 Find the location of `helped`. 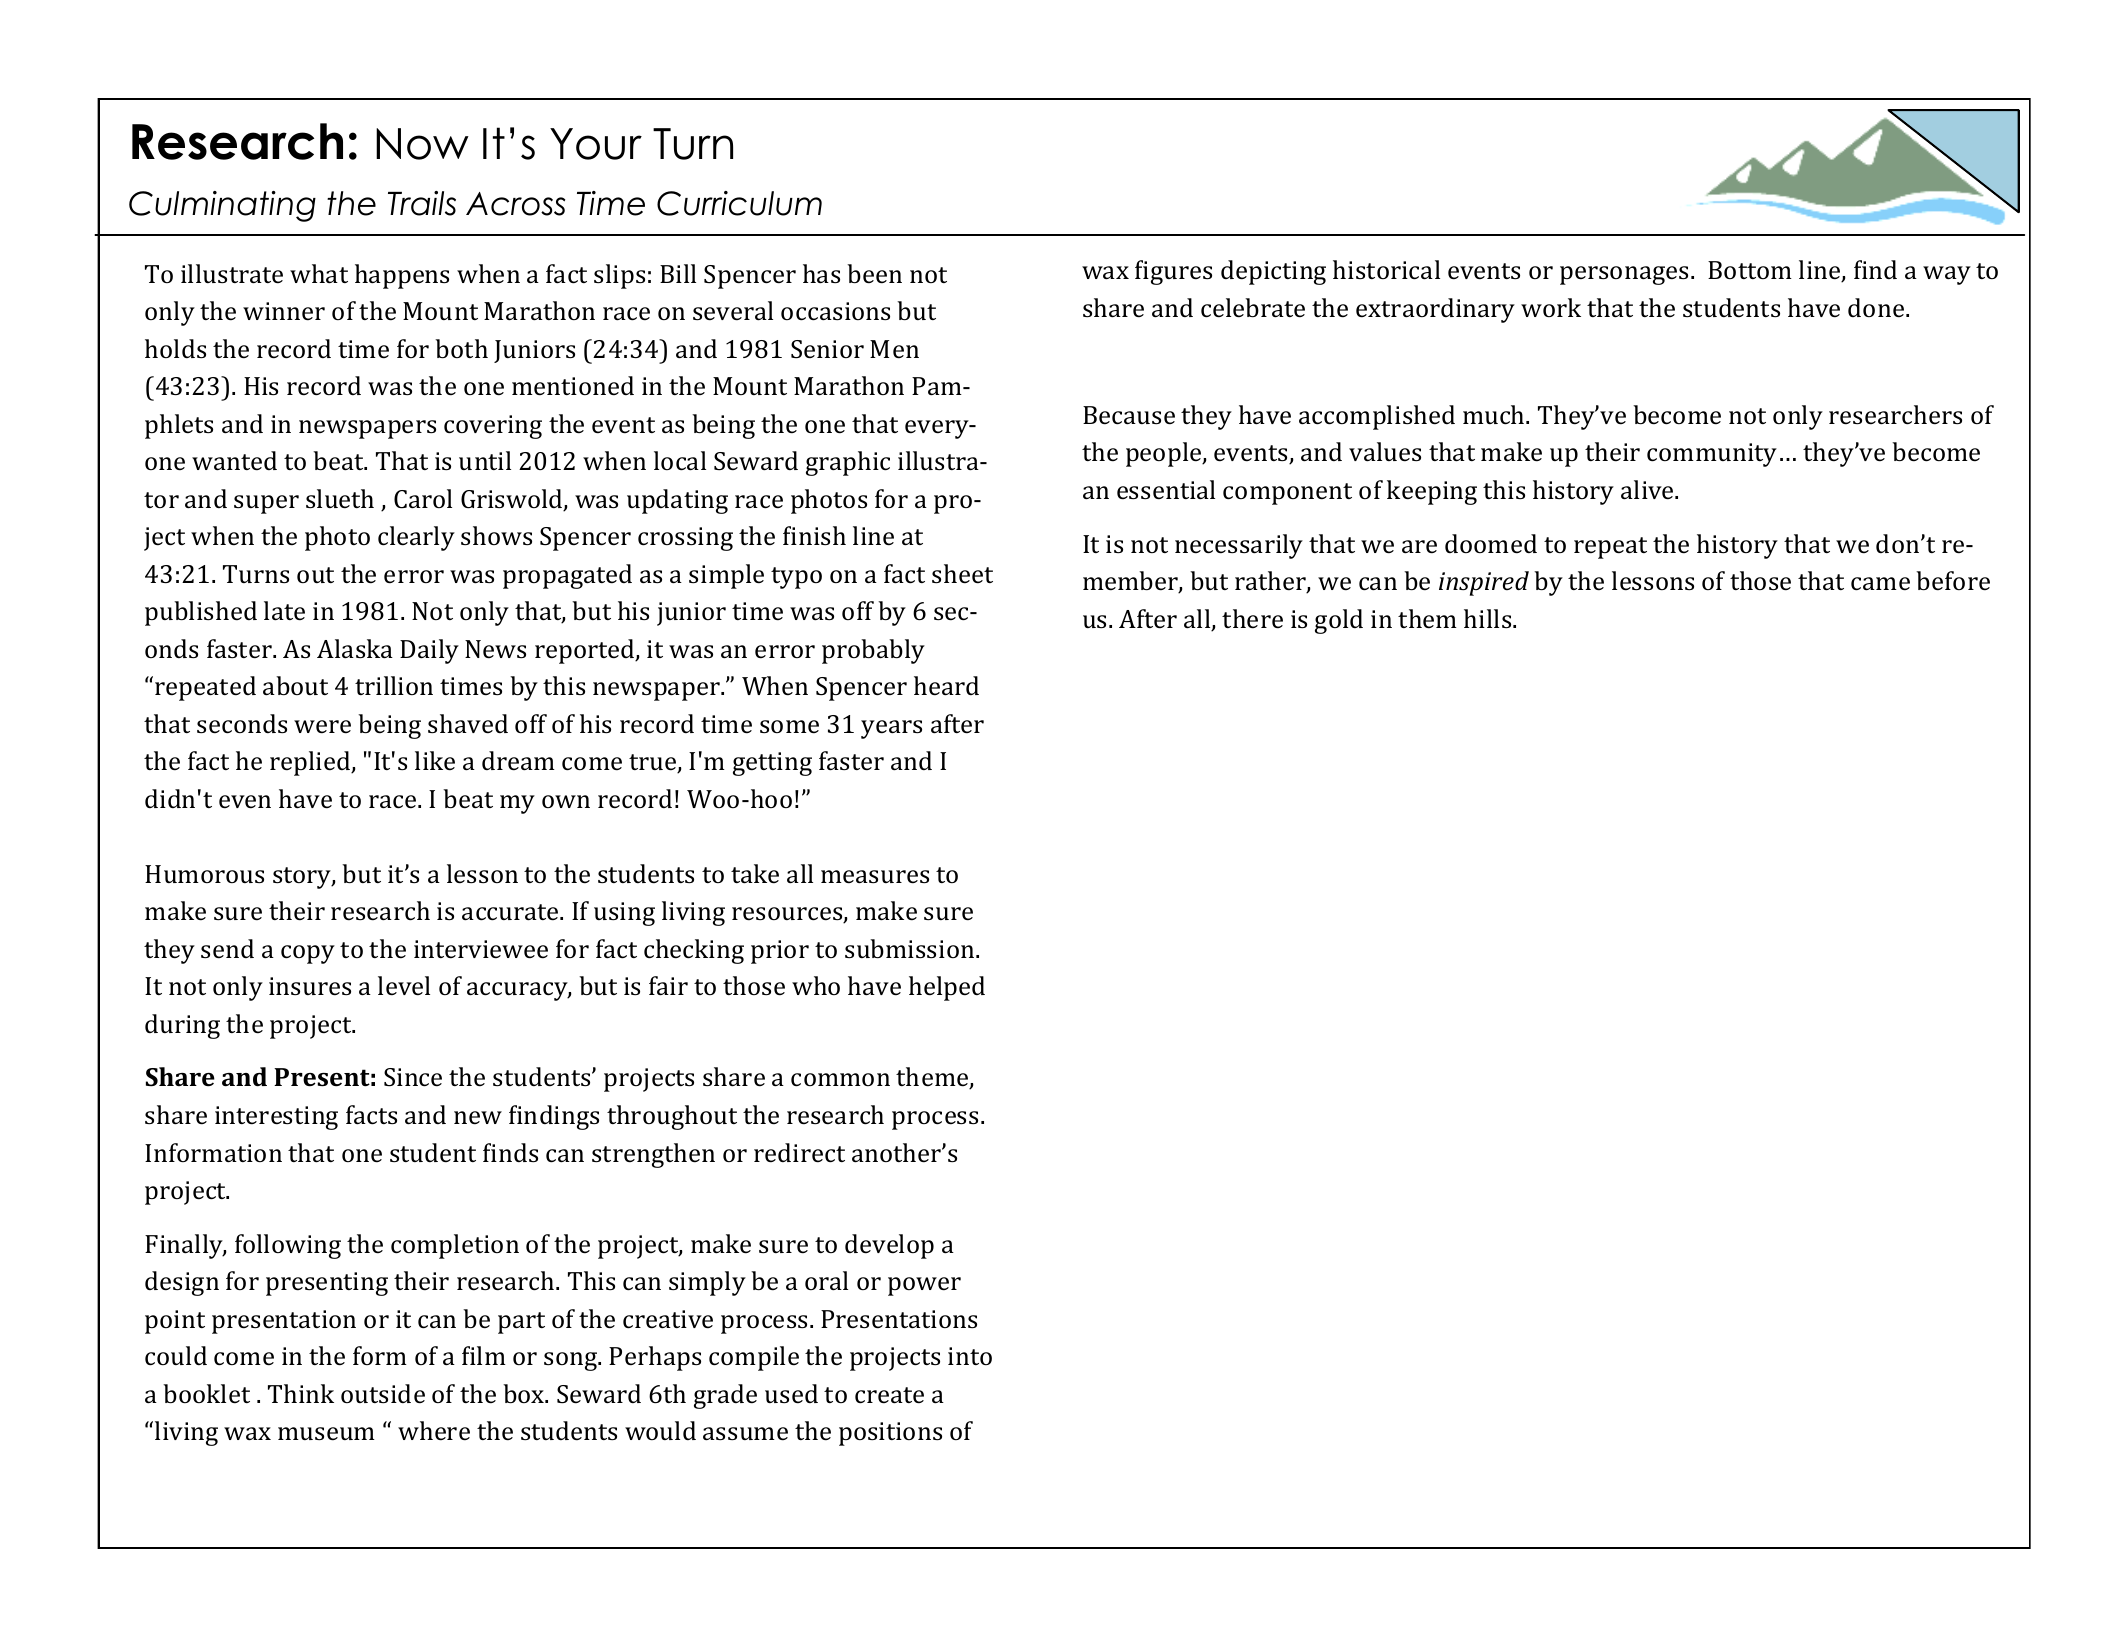

helped is located at coordinates (947, 988).
